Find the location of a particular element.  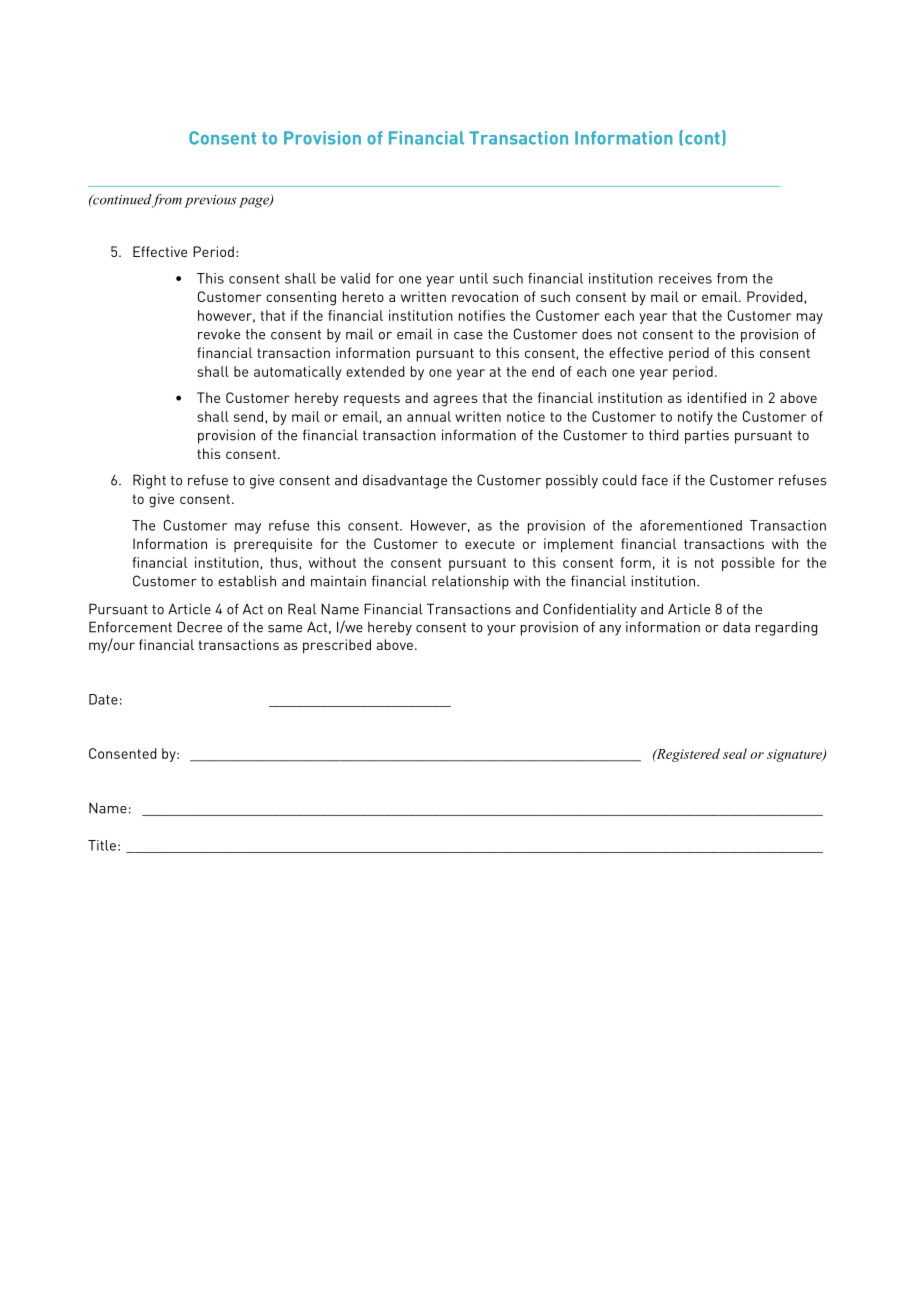

parties is located at coordinates (707, 436).
